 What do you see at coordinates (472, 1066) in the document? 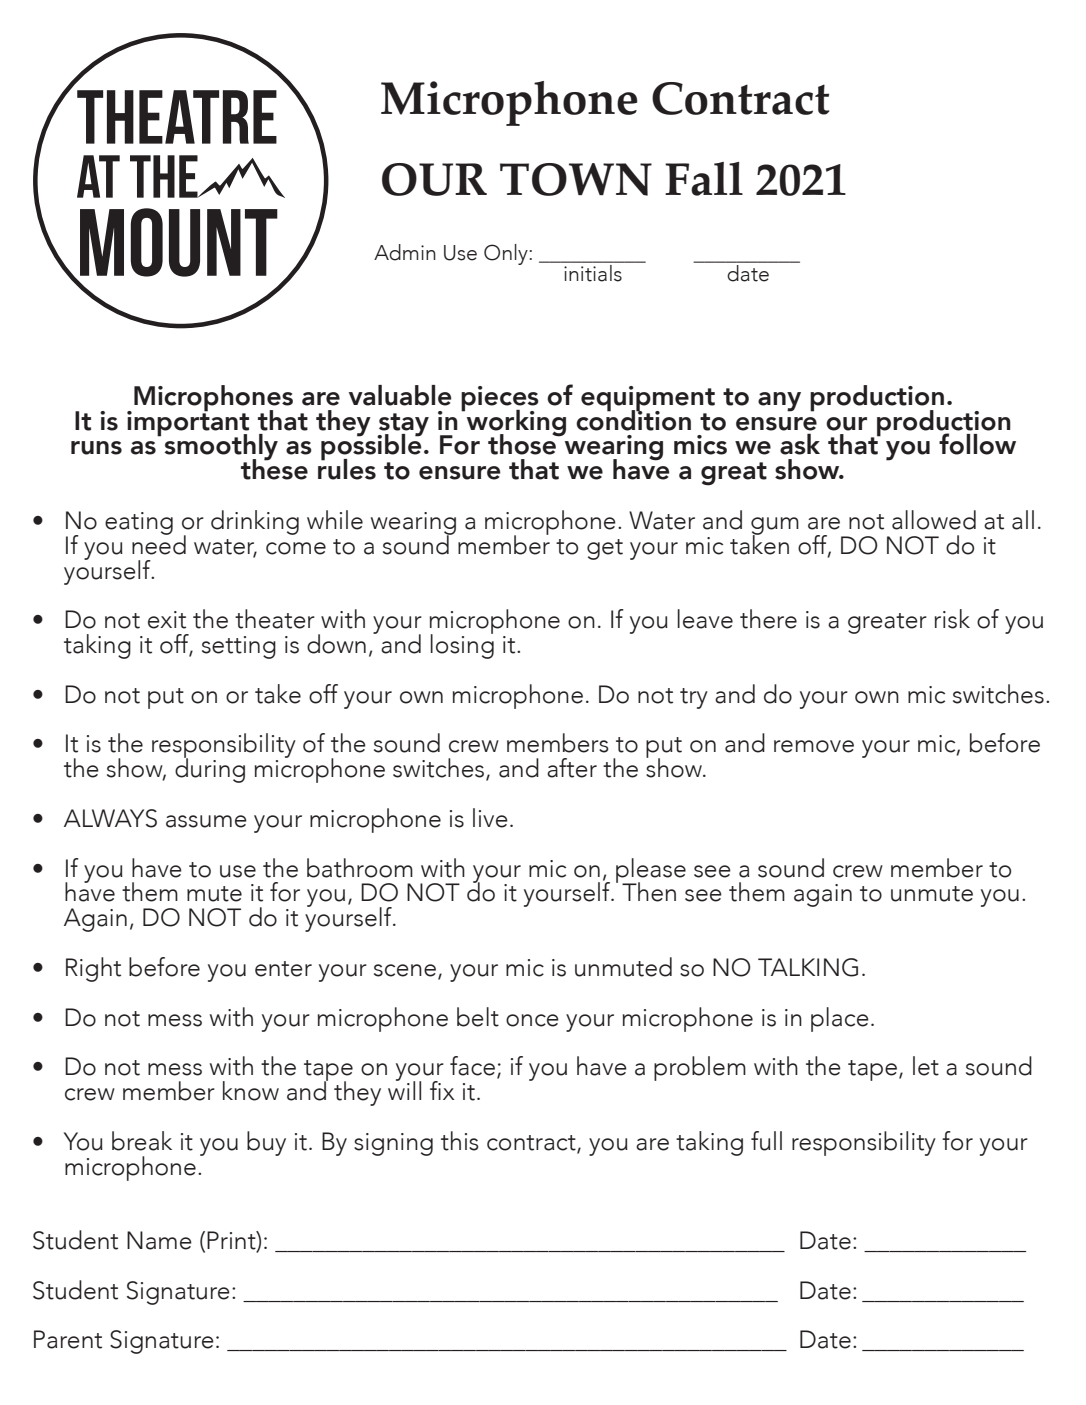
I see `face` at bounding box center [472, 1066].
